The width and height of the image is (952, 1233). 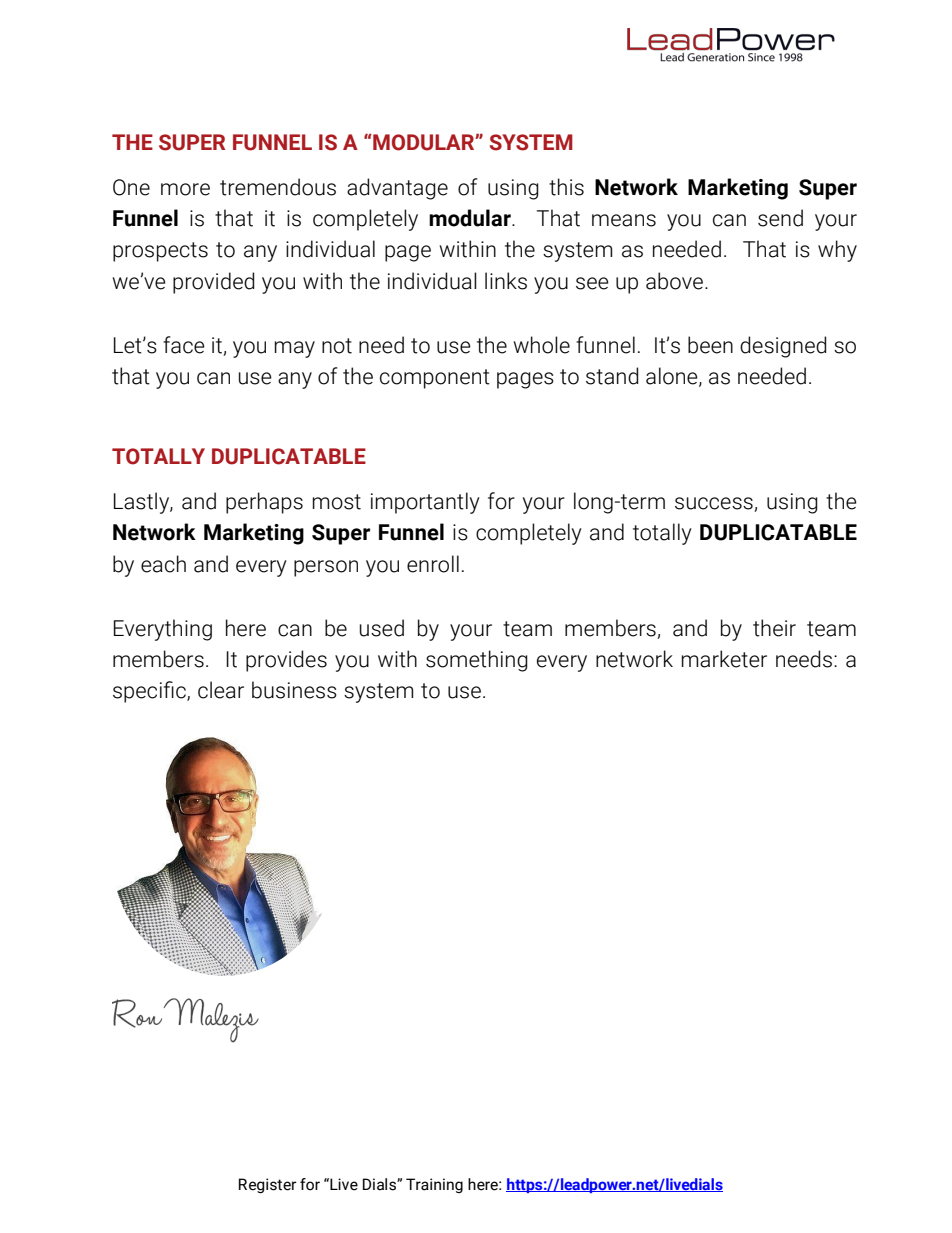 I want to click on more, so click(x=185, y=189).
